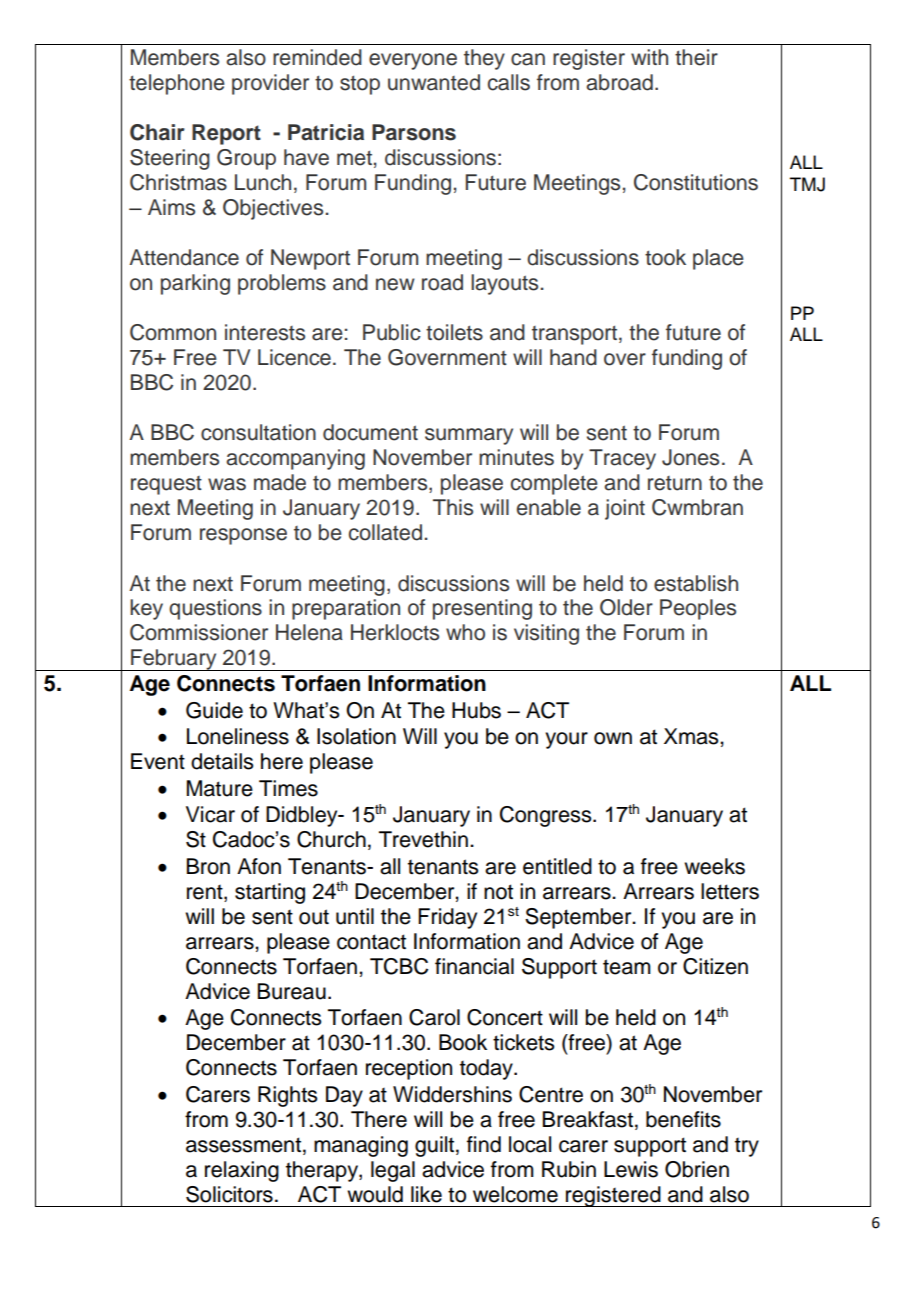  Describe the element at coordinates (509, 82) in the document. I see `calls` at that location.
